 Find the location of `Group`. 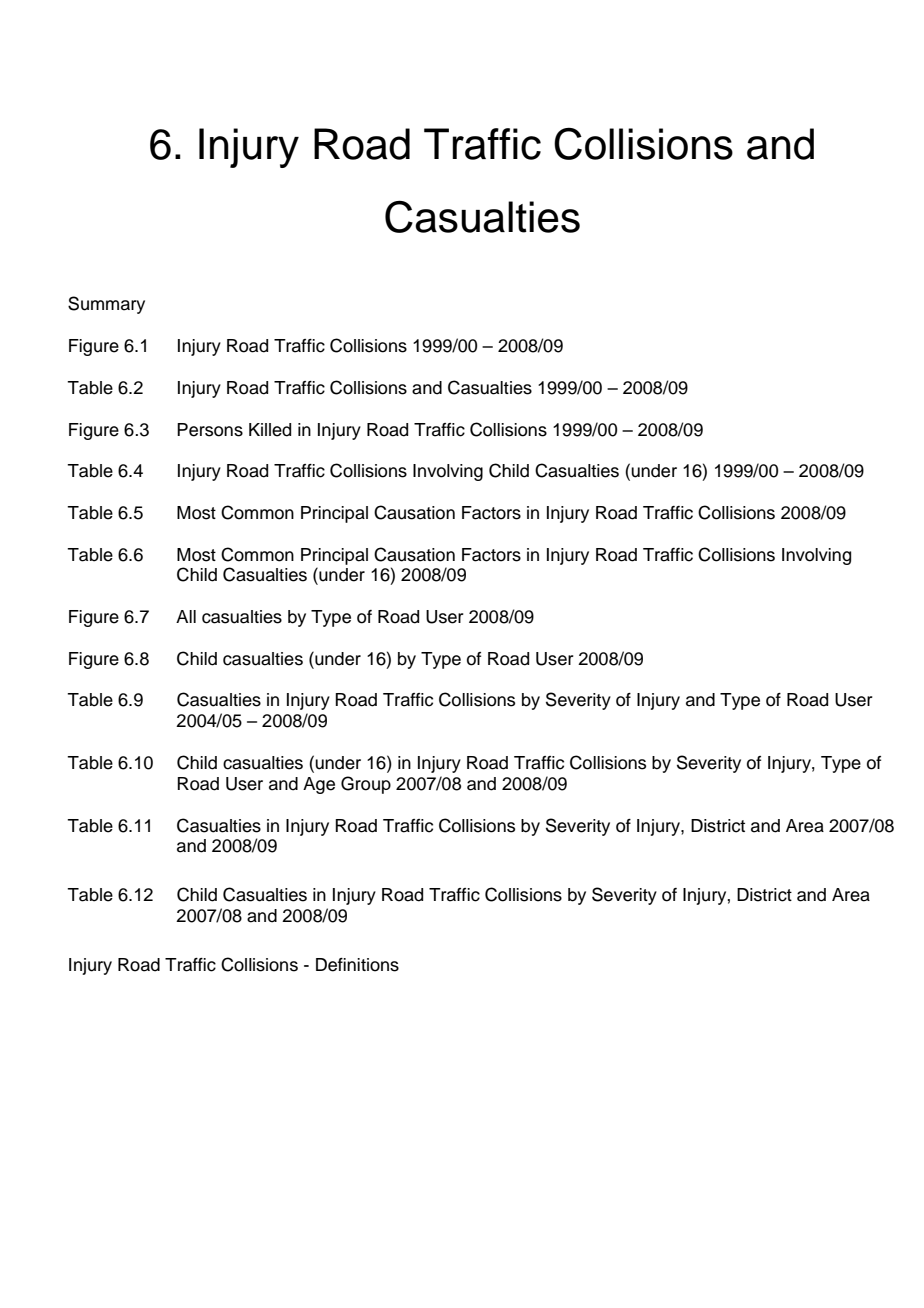

Group is located at coordinates (366, 785).
